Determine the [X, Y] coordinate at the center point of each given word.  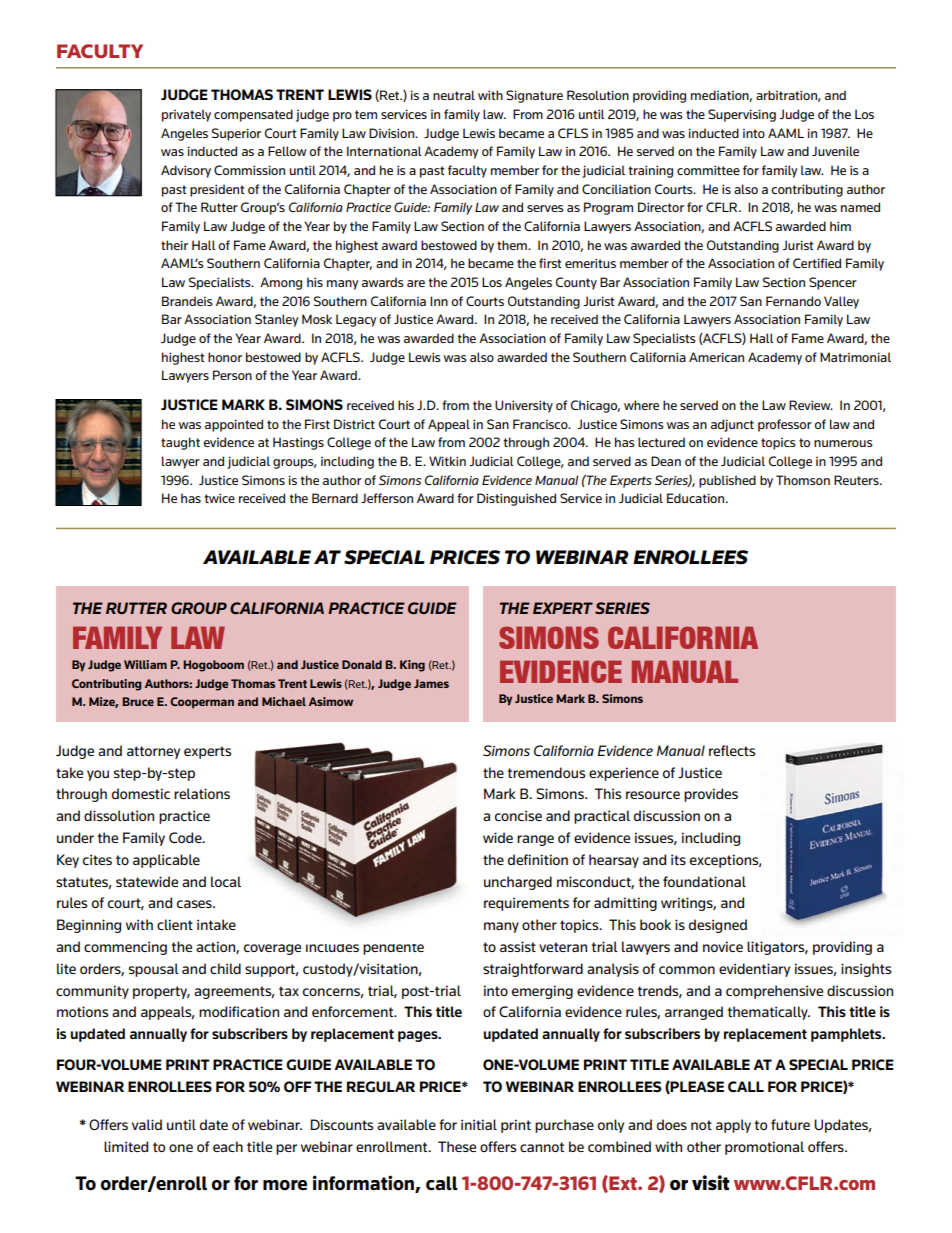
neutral [454, 95]
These [457, 1146]
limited [126, 1146]
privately [186, 115]
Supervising [742, 115]
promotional [764, 1148]
